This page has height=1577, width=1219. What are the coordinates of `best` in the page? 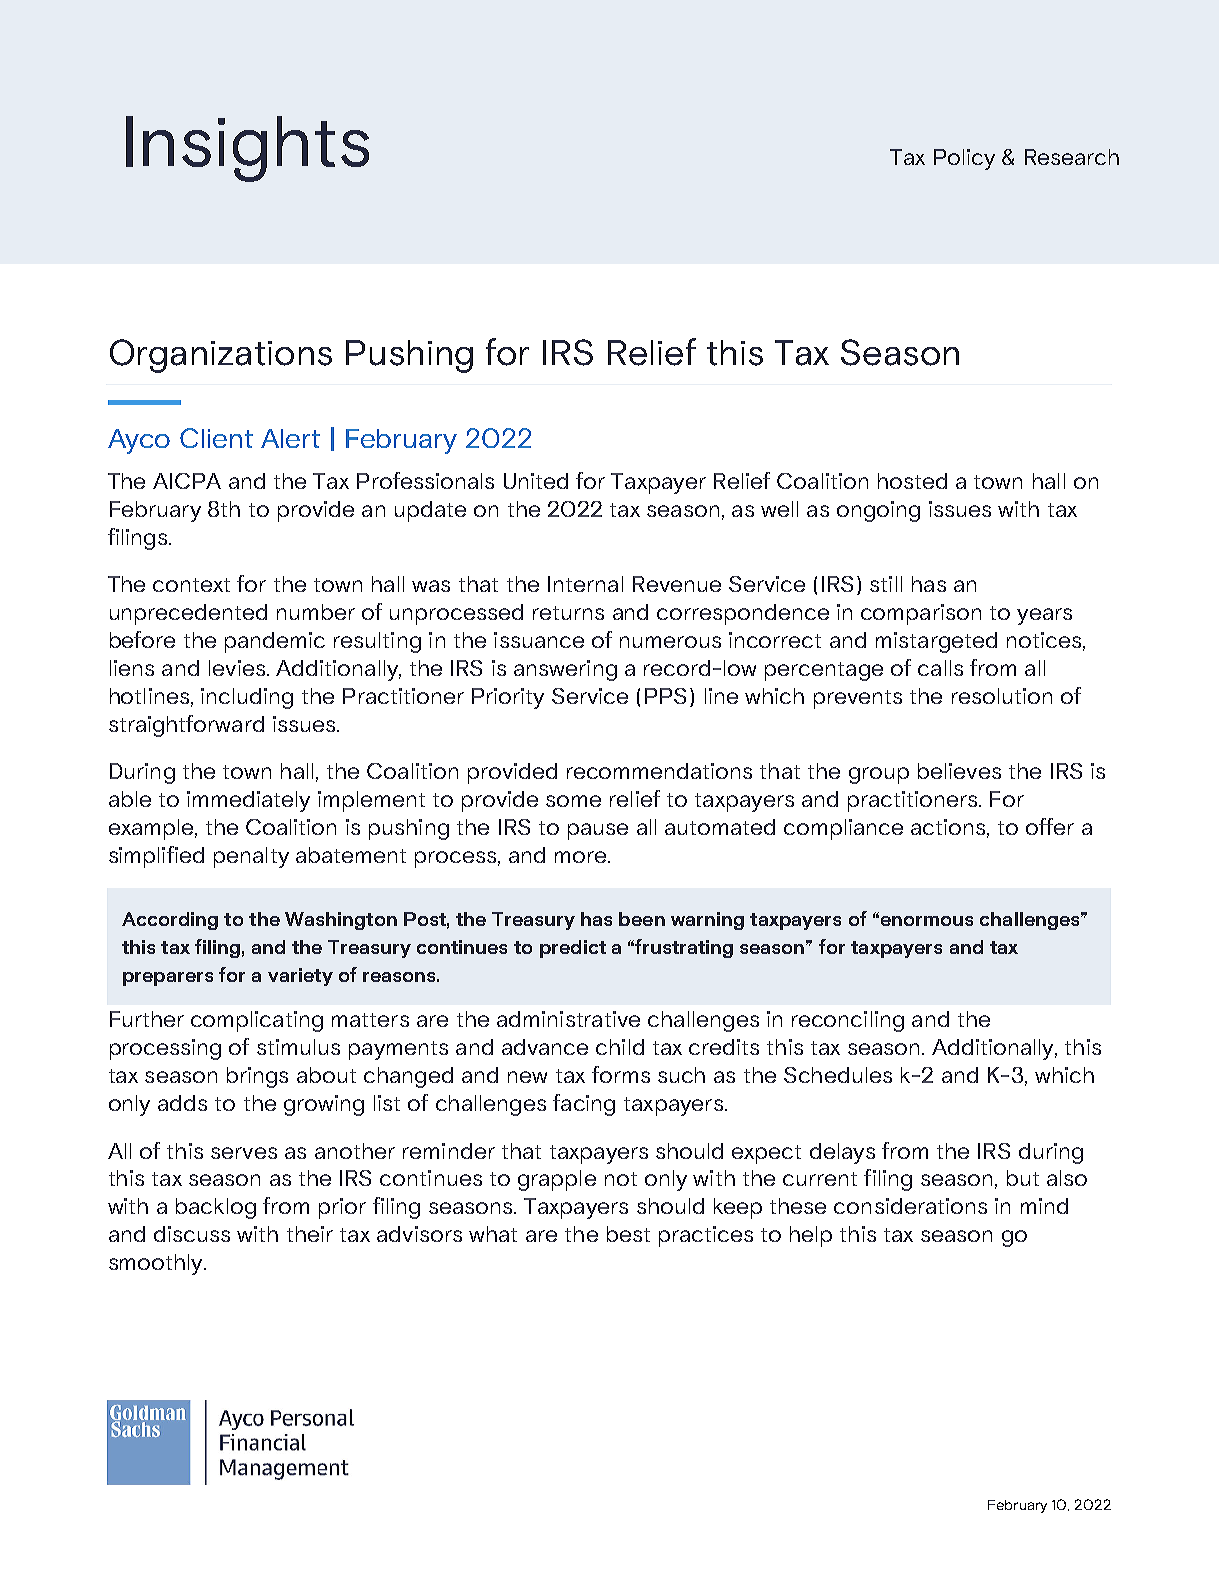 It's located at (628, 1234).
